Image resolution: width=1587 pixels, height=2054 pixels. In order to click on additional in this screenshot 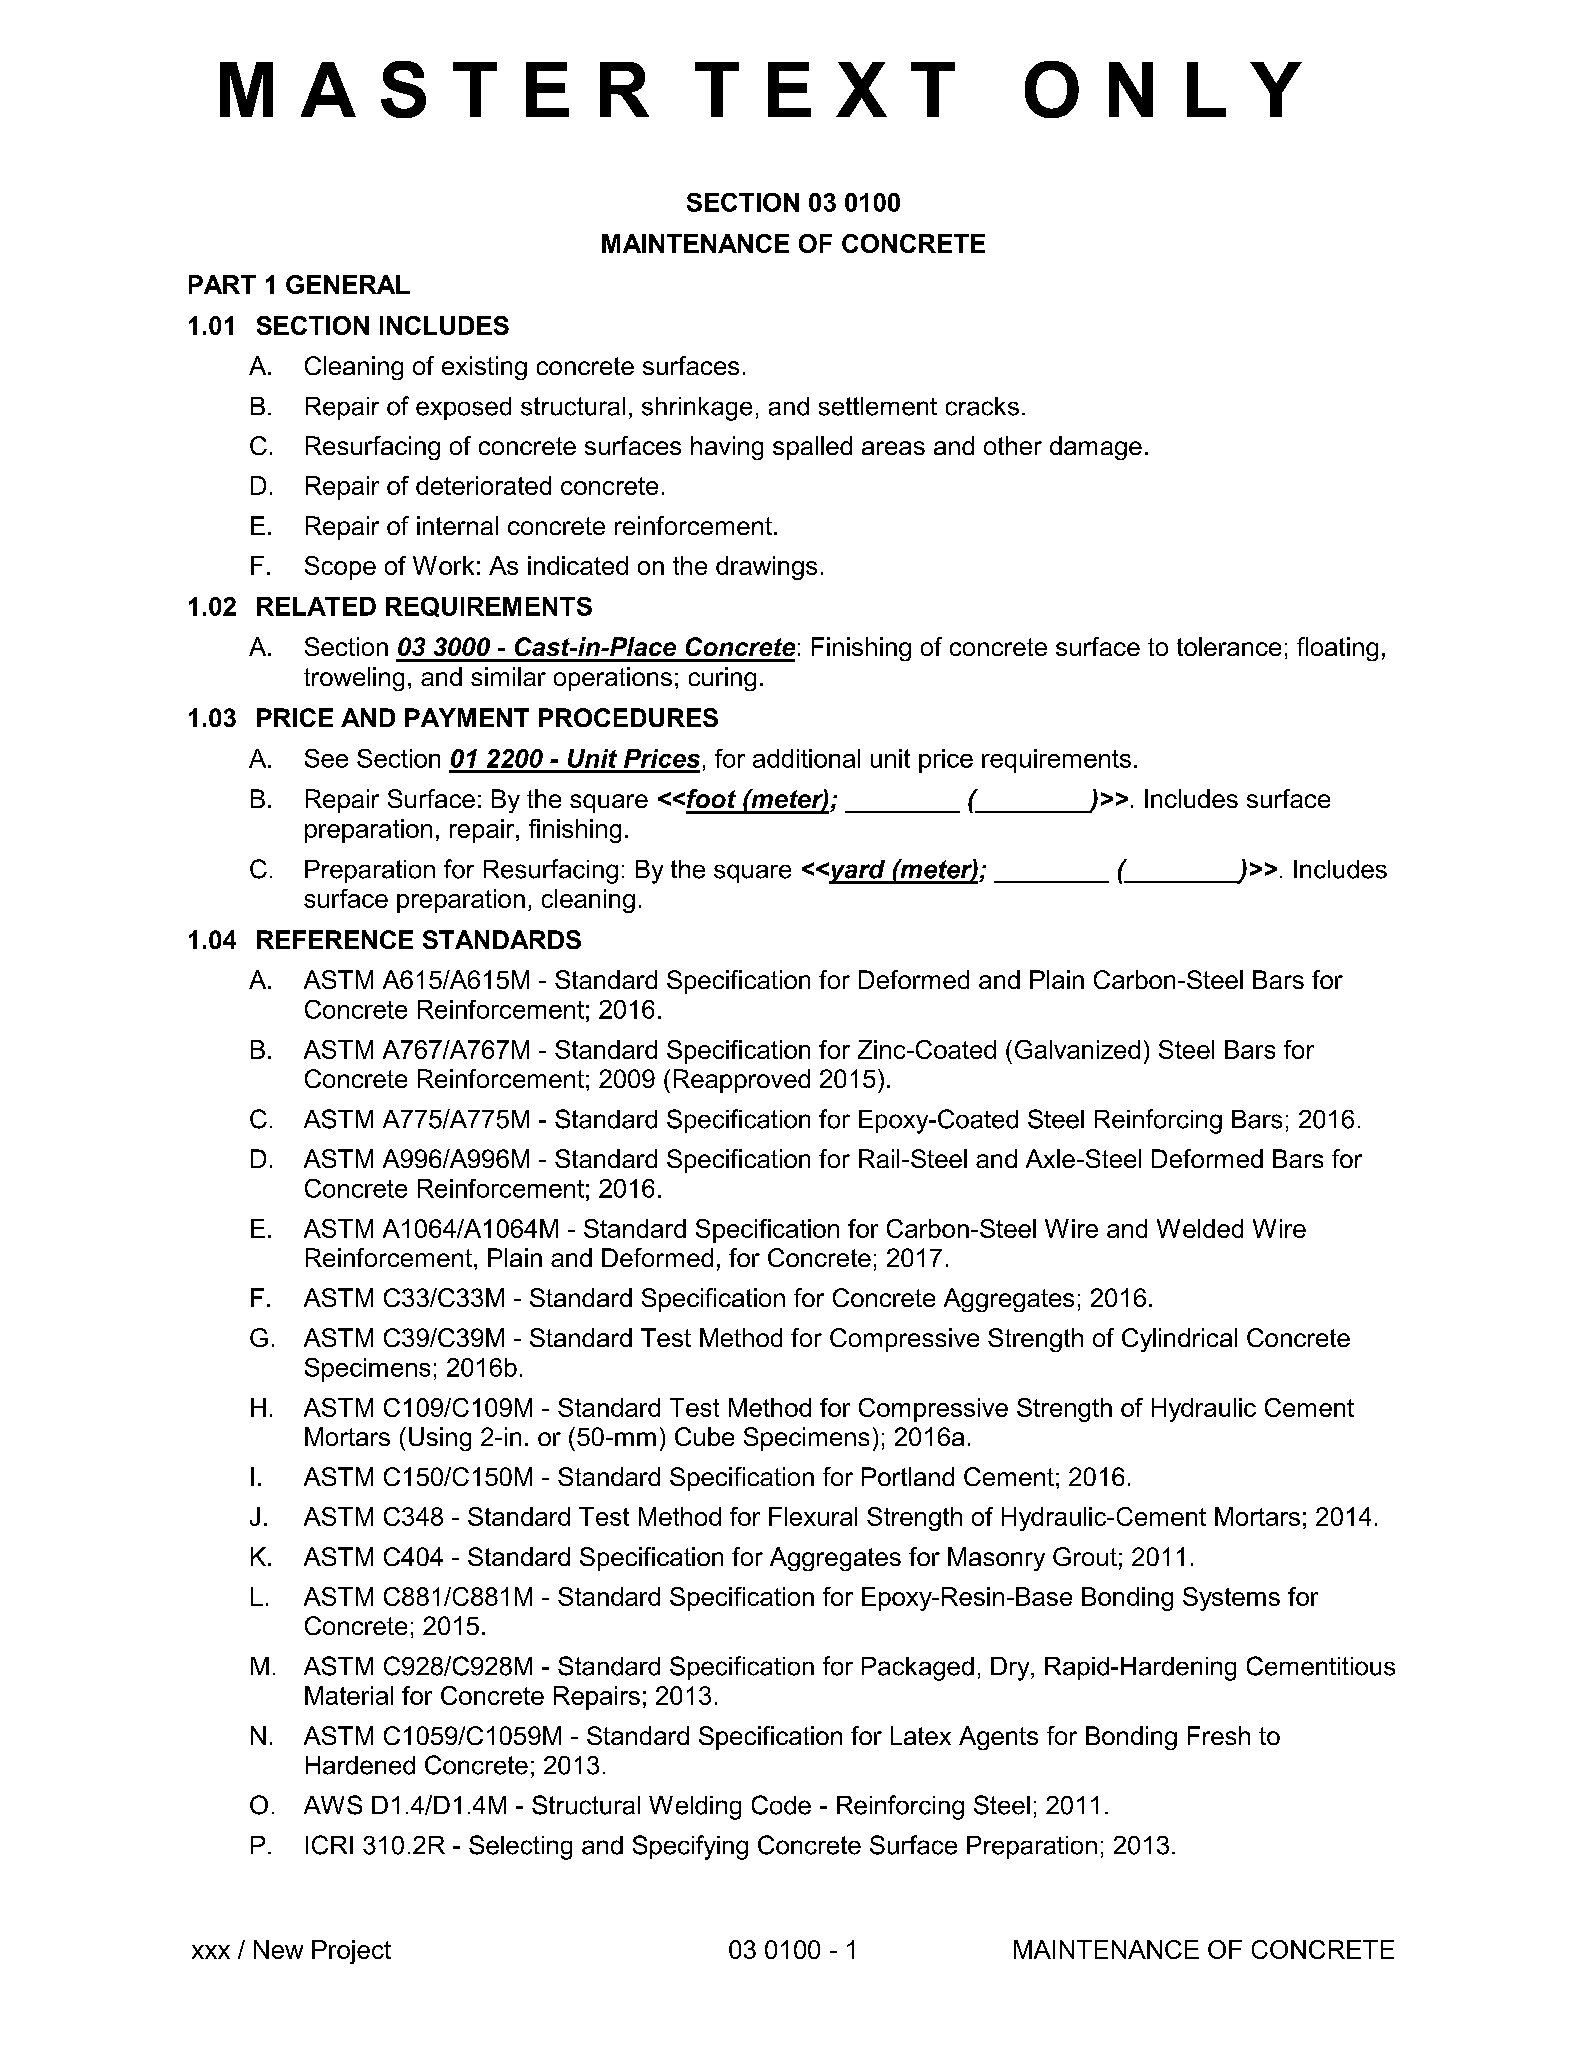, I will do `click(806, 758)`.
